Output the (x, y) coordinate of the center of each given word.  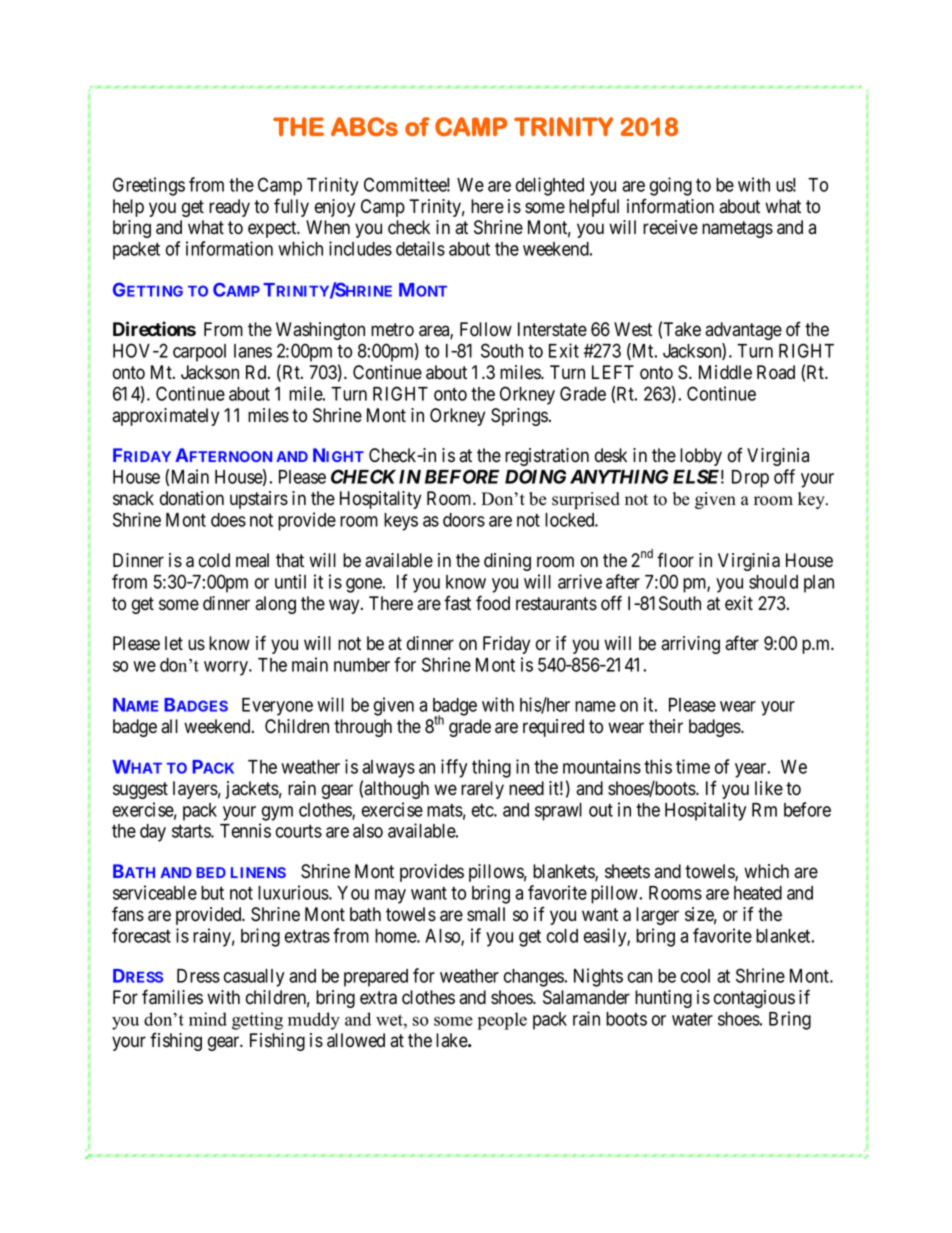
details (420, 248)
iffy (454, 768)
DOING (535, 476)
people (502, 1021)
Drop (750, 479)
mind (208, 1019)
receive (670, 227)
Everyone (277, 707)
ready (229, 208)
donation (192, 498)
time (693, 766)
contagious (754, 999)
